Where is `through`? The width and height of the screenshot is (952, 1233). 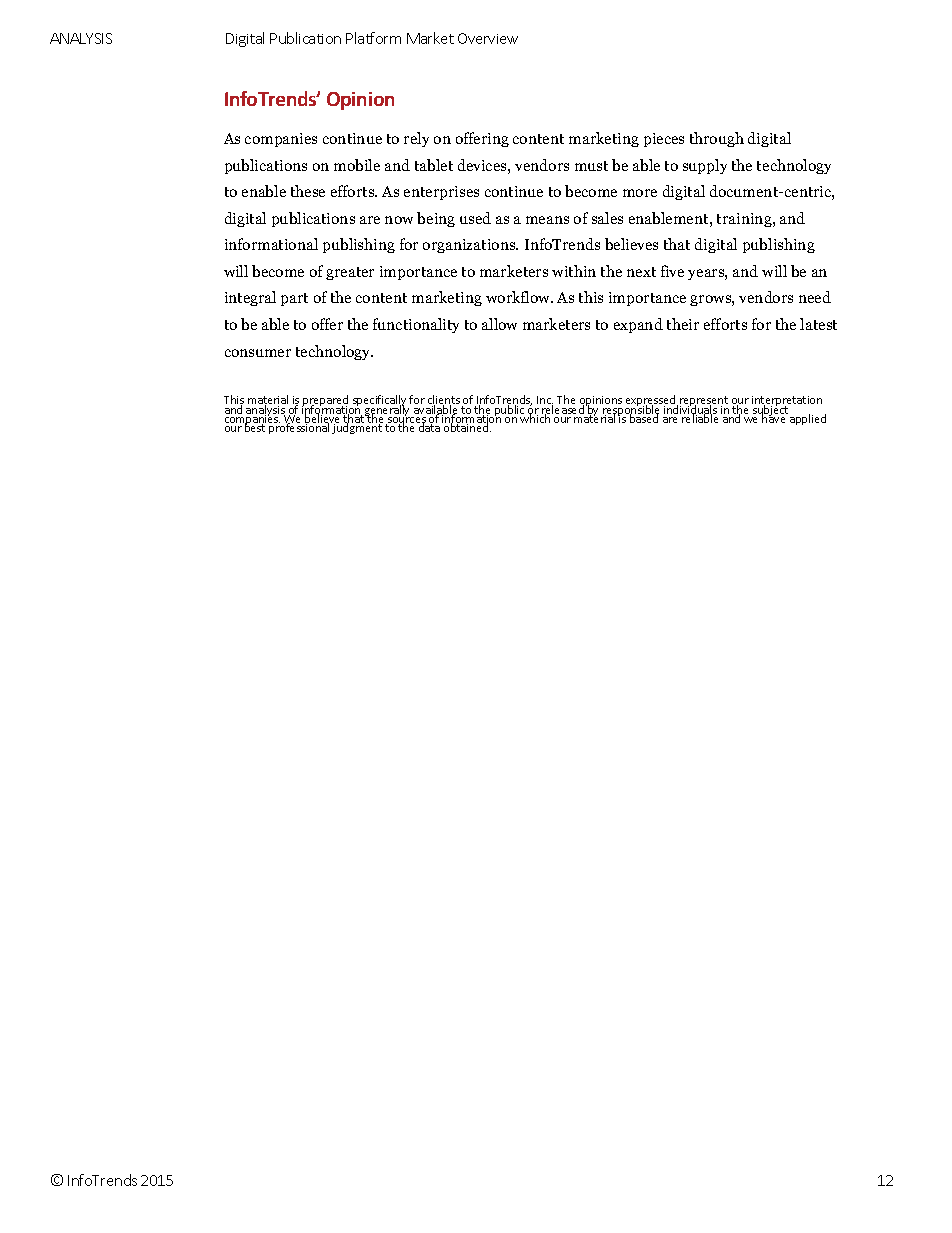 through is located at coordinates (717, 139).
